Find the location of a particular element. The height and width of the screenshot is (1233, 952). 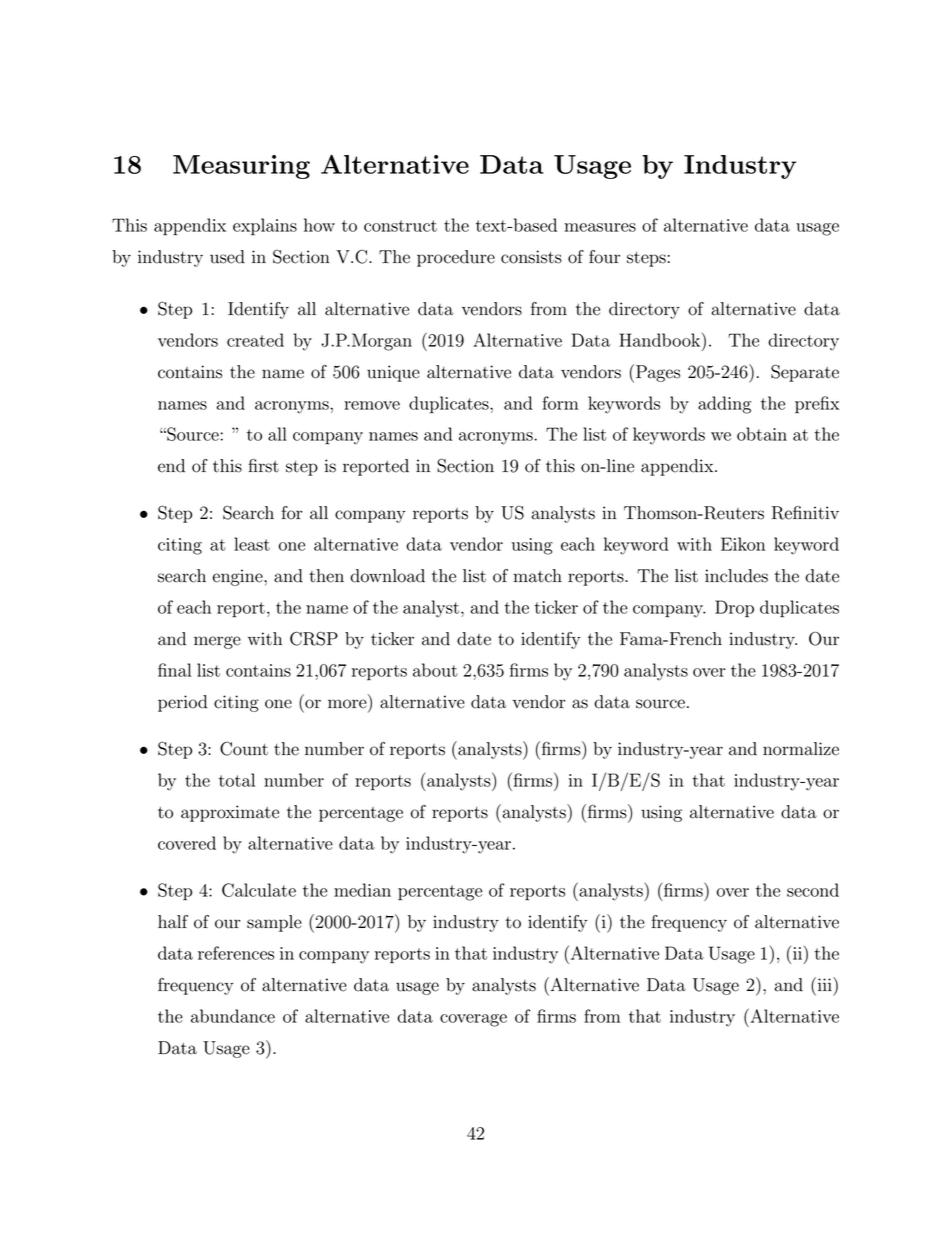

includes is located at coordinates (736, 576).
